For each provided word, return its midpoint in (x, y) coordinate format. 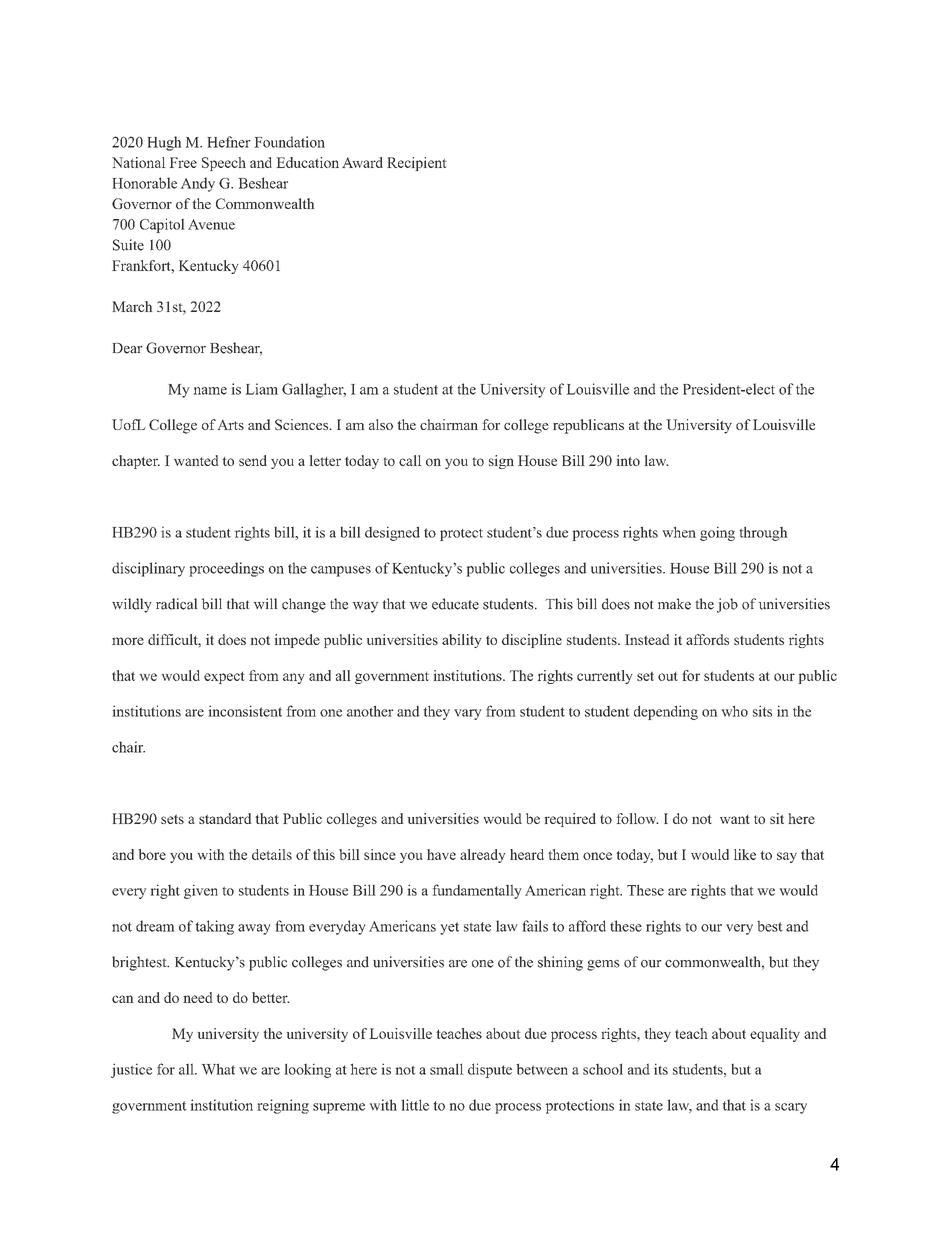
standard (225, 818)
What (218, 1069)
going (717, 533)
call (410, 460)
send (253, 460)
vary (467, 714)
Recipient (416, 164)
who (735, 711)
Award (362, 162)
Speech (224, 164)
